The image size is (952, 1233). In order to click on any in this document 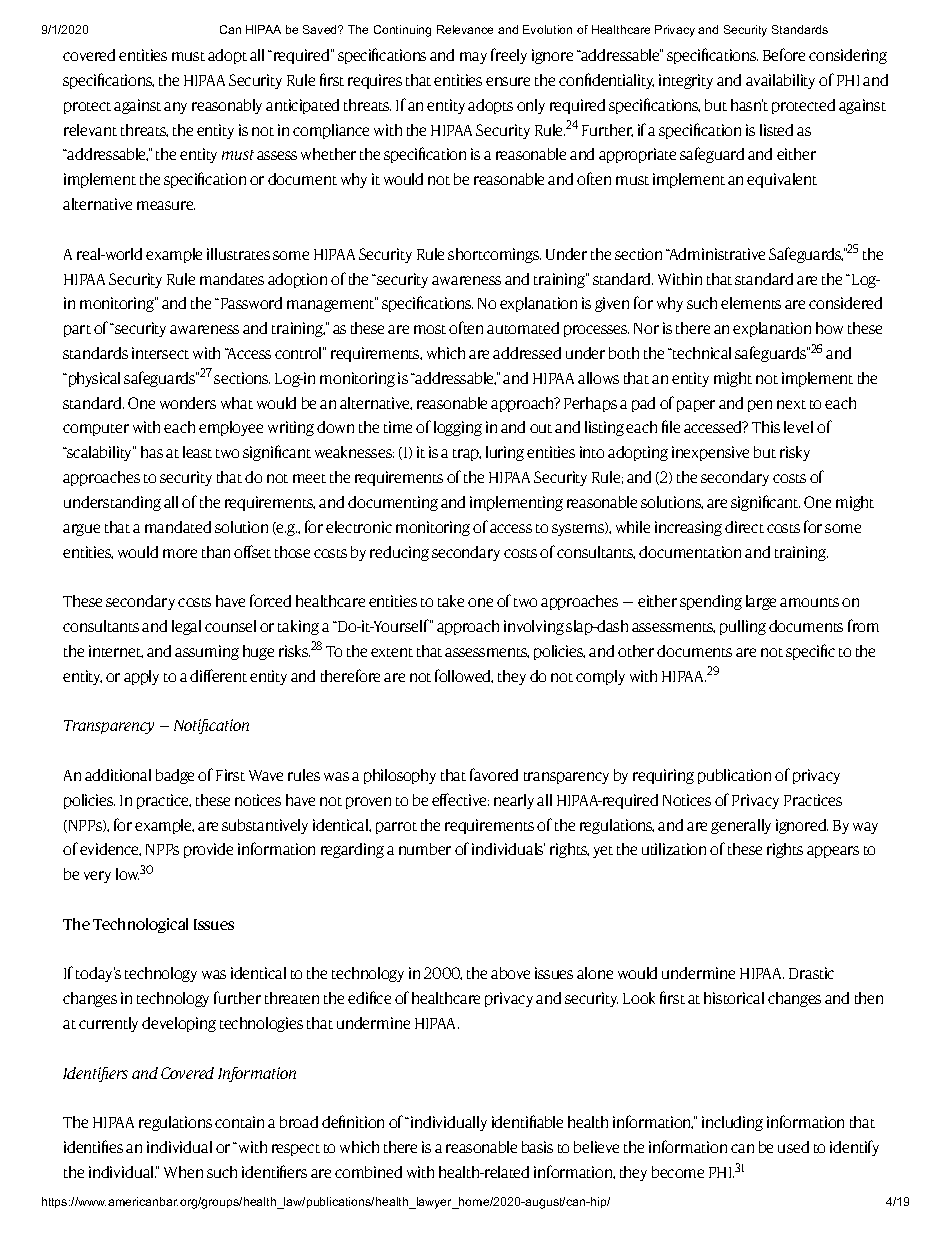, I will do `click(175, 108)`.
